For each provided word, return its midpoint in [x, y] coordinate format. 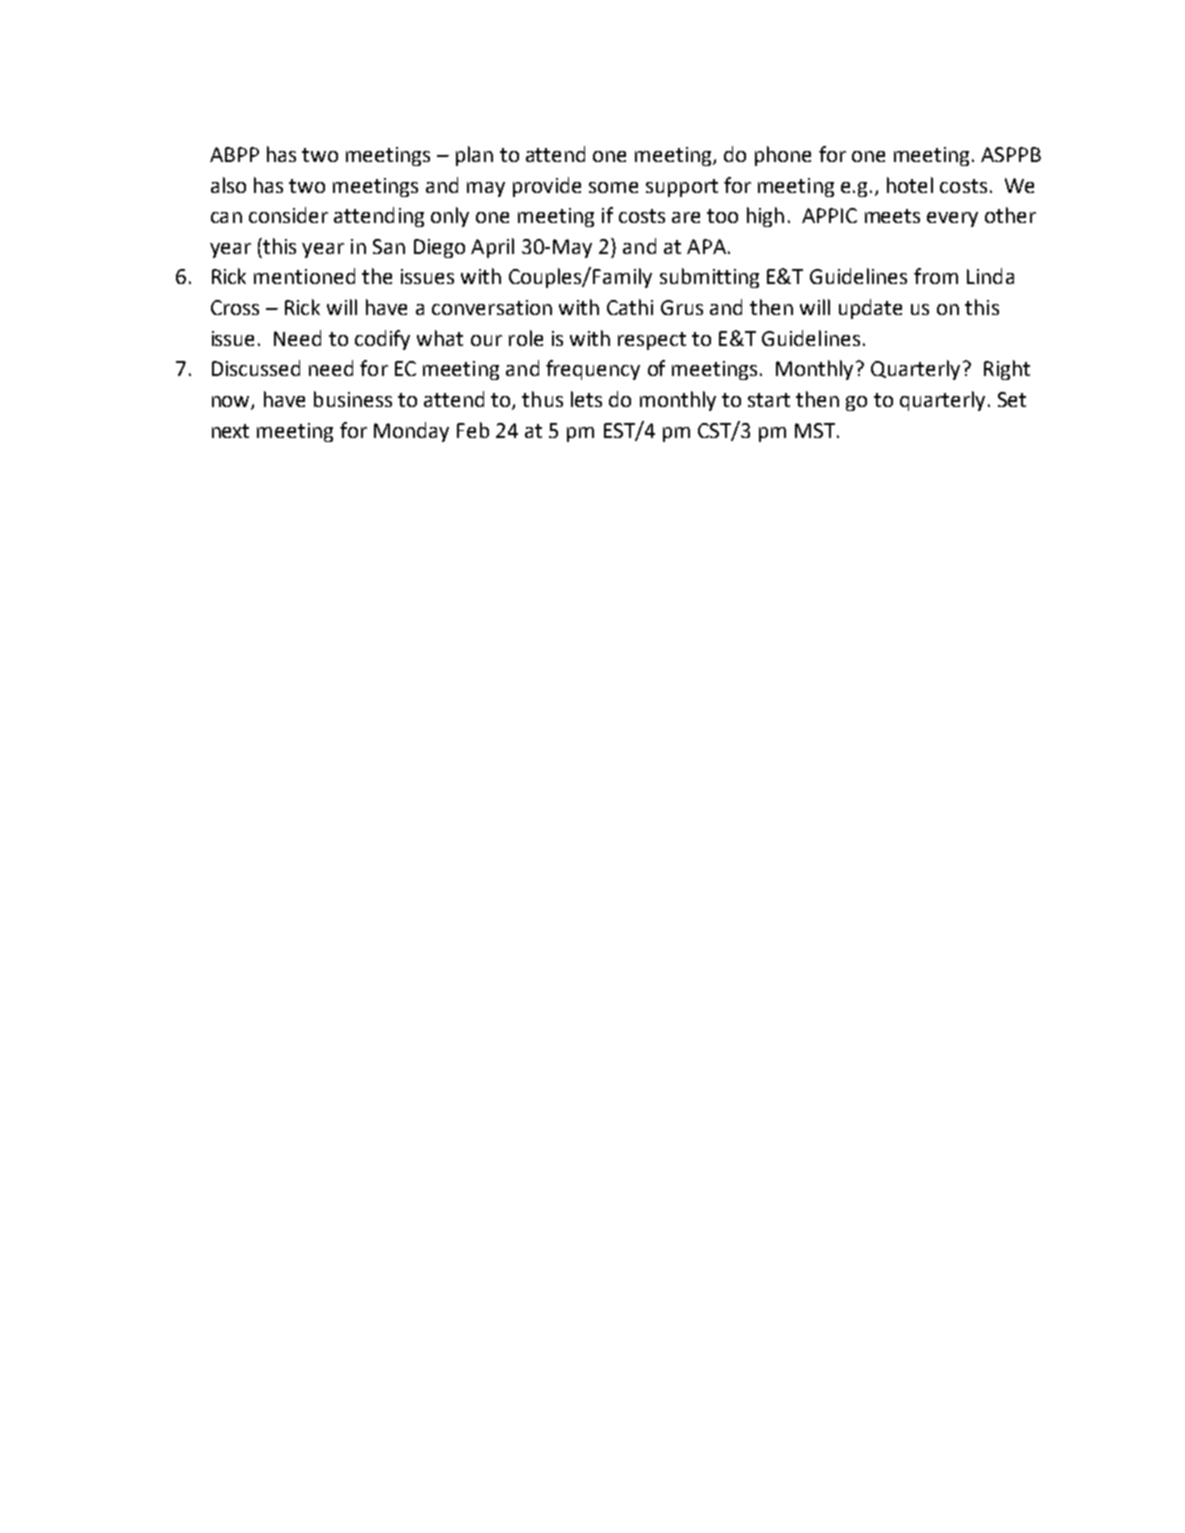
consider [288, 215]
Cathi [630, 307]
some [613, 187]
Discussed [256, 368]
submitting [709, 278]
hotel [910, 185]
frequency [593, 370]
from [936, 276]
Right [1007, 370]
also [228, 185]
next [230, 431]
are [686, 217]
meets [892, 216]
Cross [235, 307]
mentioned [304, 276]
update [870, 309]
